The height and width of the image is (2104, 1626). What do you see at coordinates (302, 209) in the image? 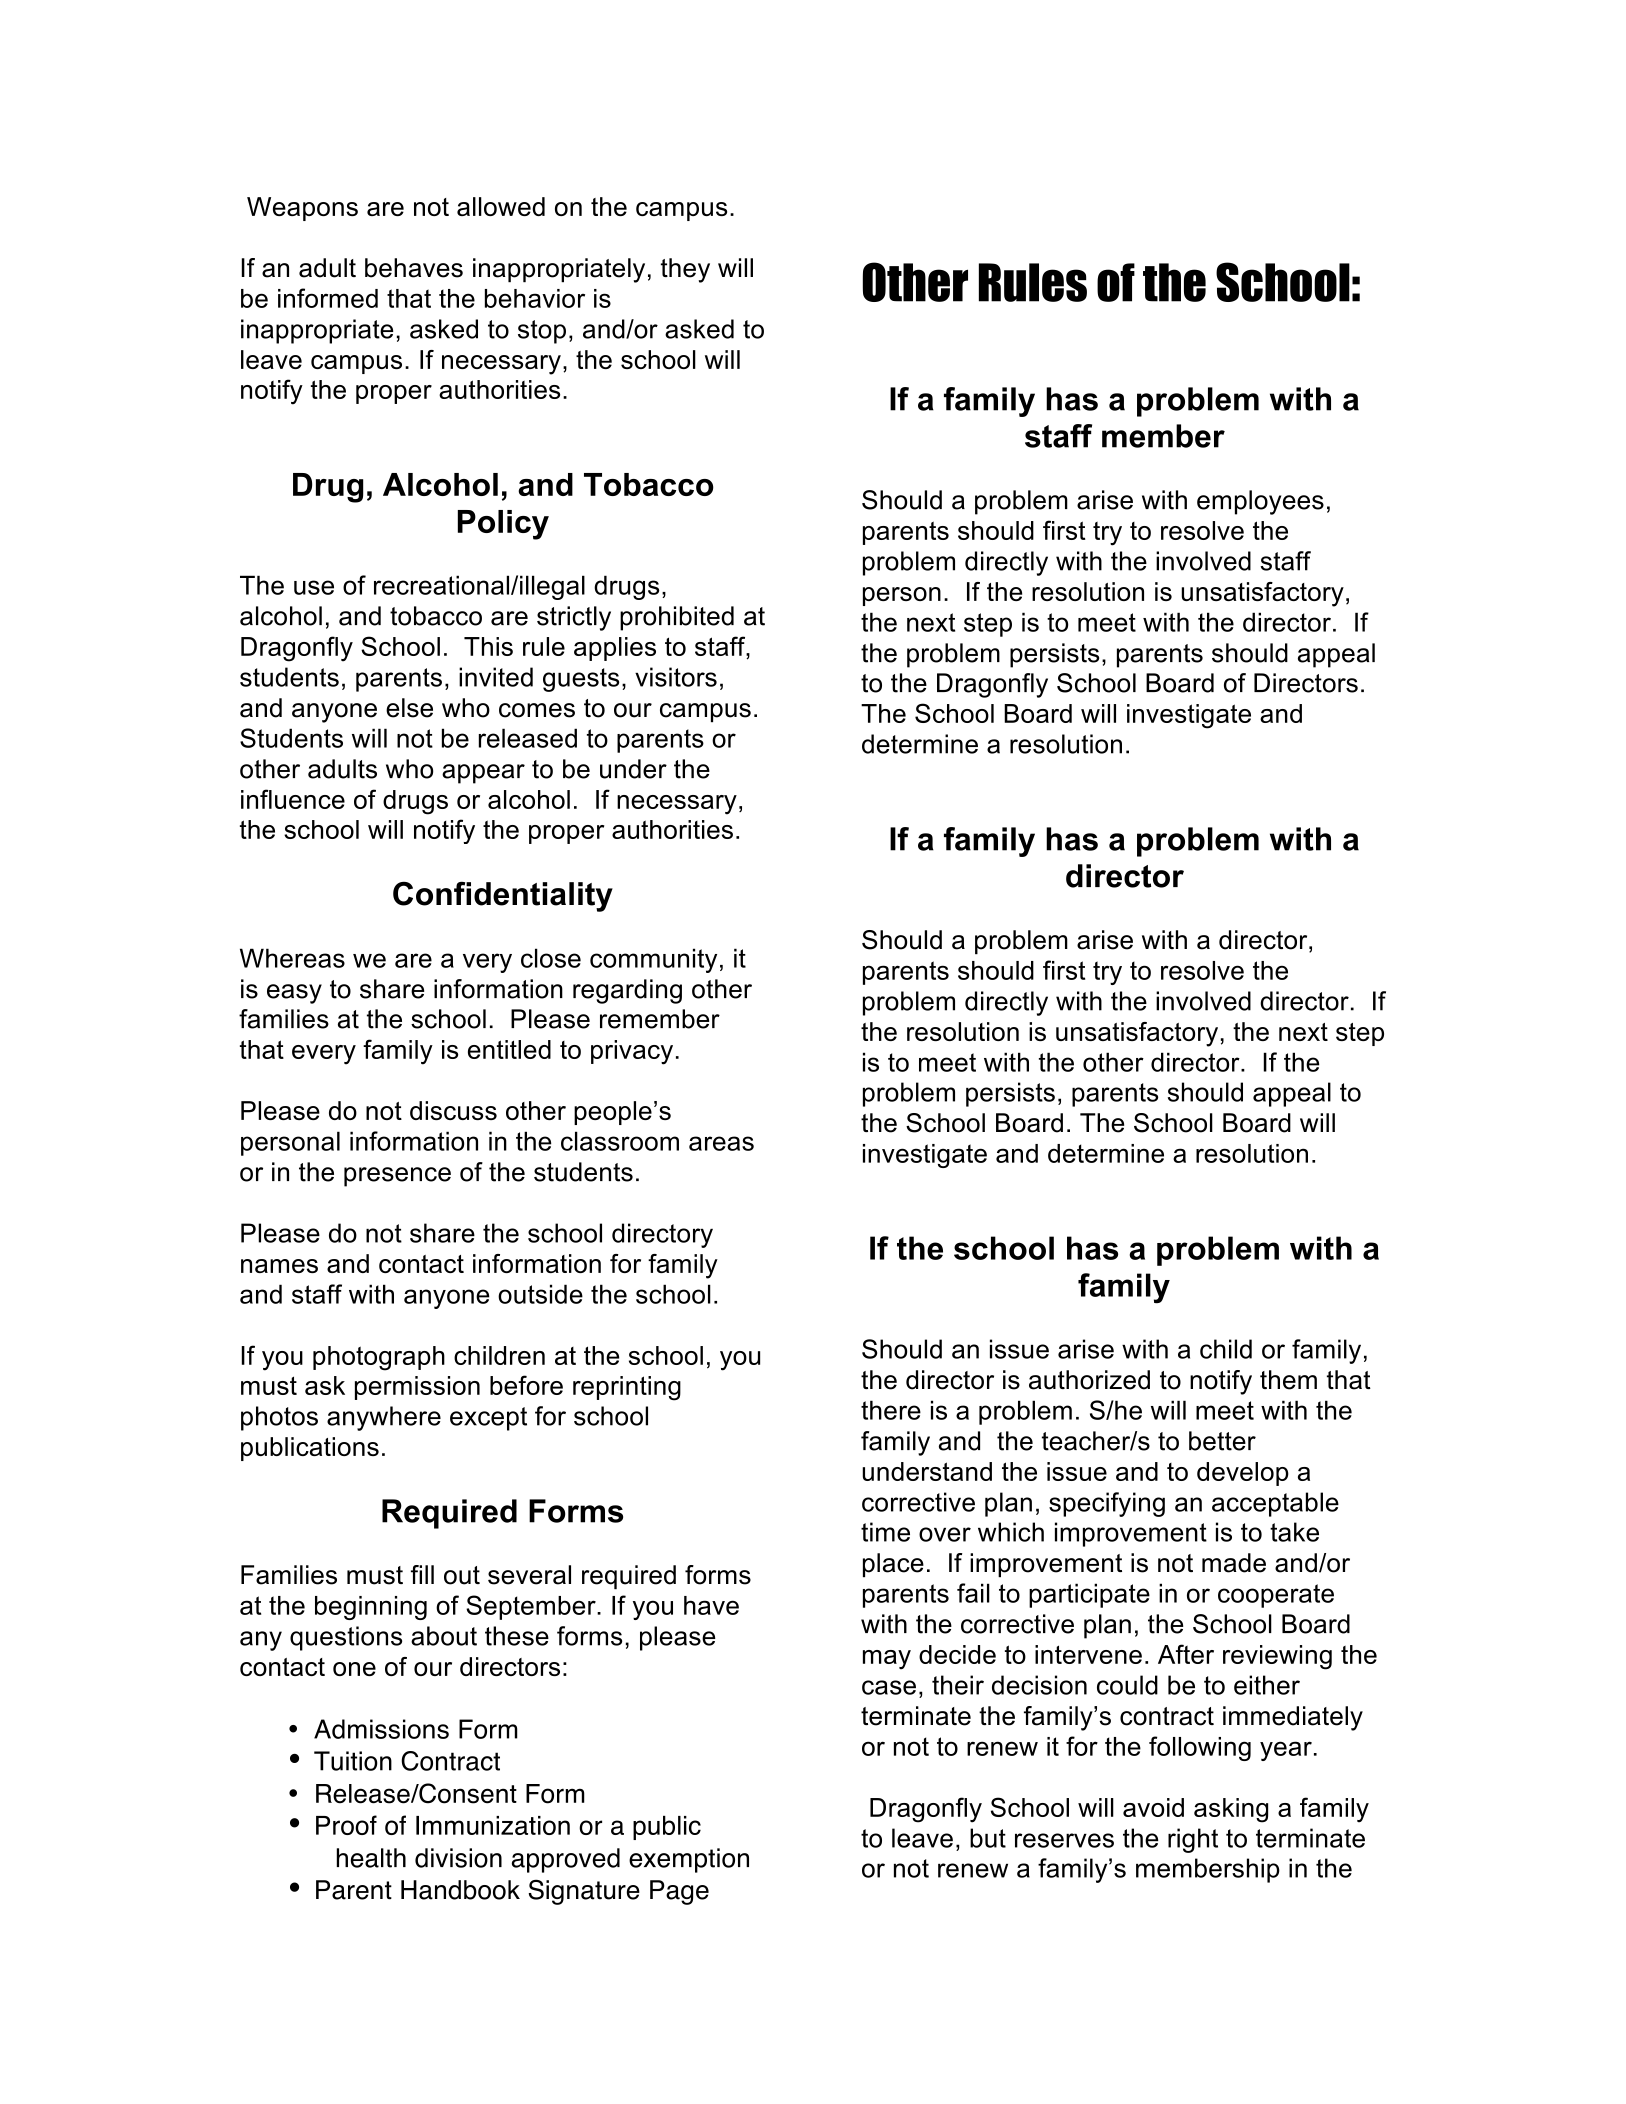
I see `Weapons` at bounding box center [302, 209].
